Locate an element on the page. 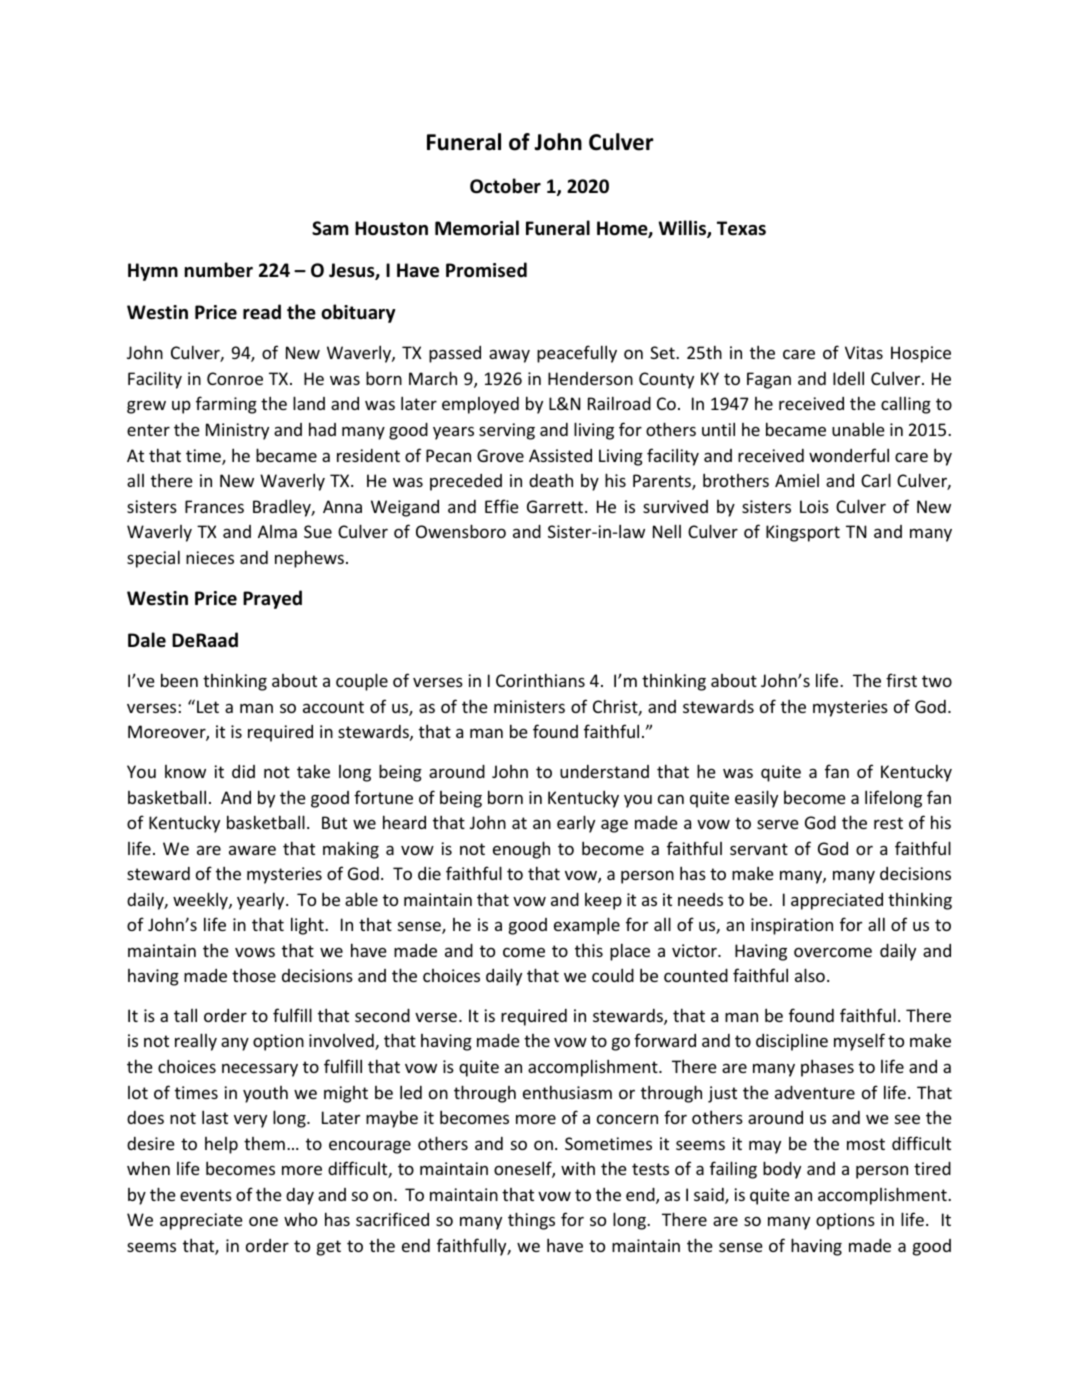 The height and width of the document is (1396, 1079). ministers is located at coordinates (529, 706).
